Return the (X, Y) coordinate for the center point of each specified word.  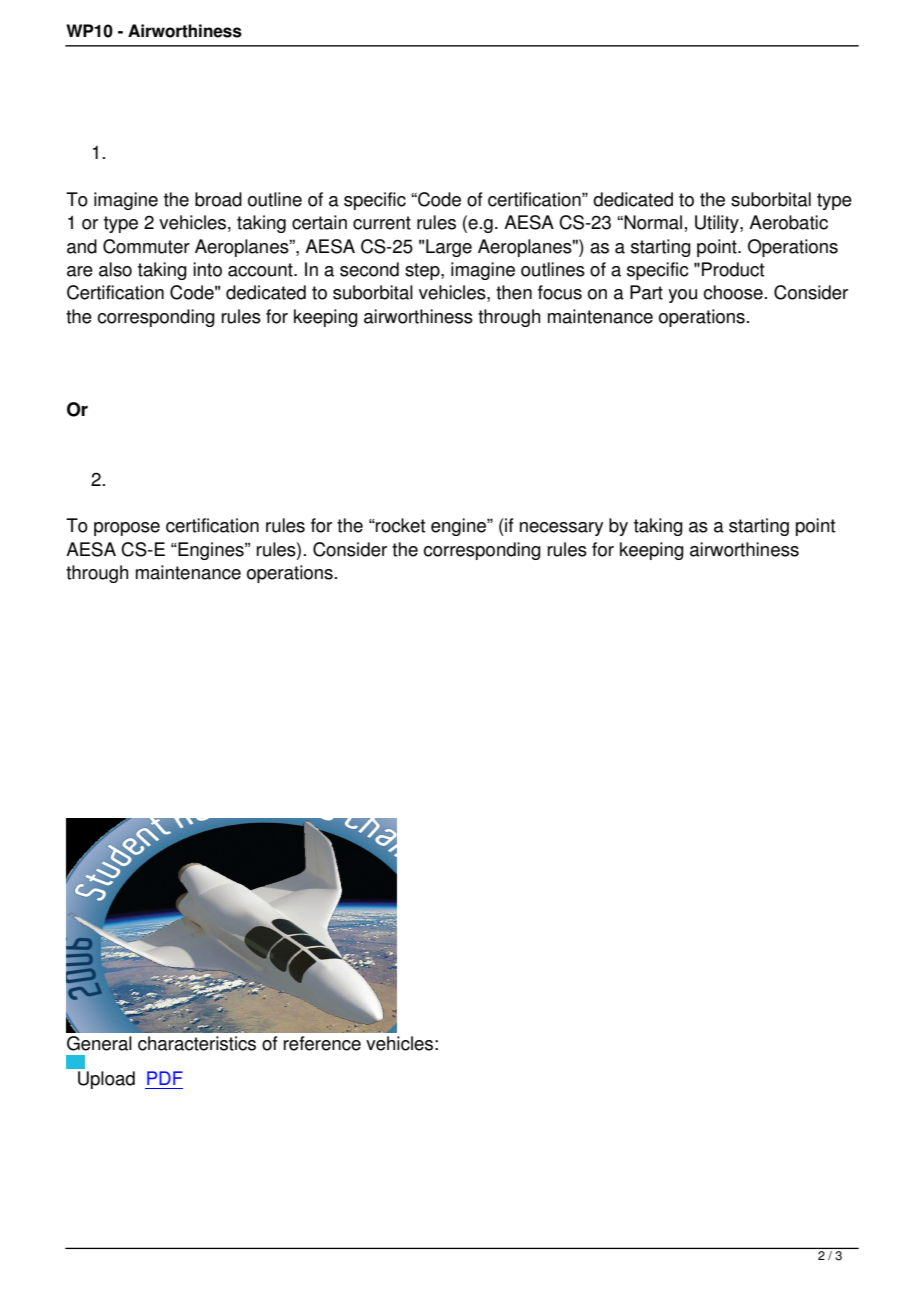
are (80, 271)
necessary (561, 529)
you (682, 296)
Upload (106, 1080)
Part (646, 292)
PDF (165, 1078)
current (382, 223)
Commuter (146, 246)
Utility (718, 224)
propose (127, 529)
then (514, 292)
